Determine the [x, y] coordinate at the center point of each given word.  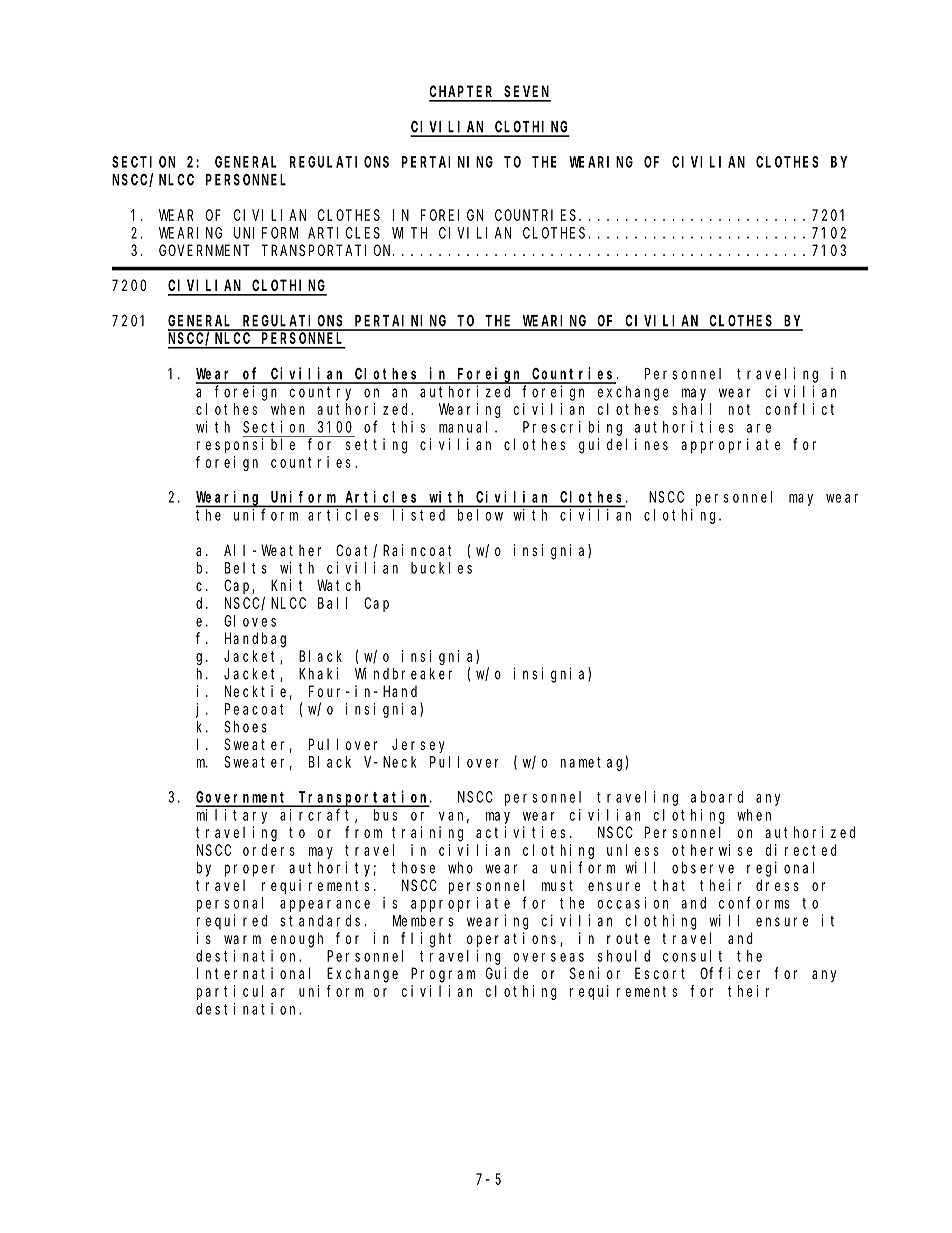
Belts [246, 568]
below [480, 515]
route [628, 938]
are [759, 428]
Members [423, 921]
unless [633, 850]
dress [777, 885]
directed [801, 850]
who [460, 868]
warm [242, 939]
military [232, 816]
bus [385, 815]
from [363, 832]
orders [269, 850]
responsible [246, 445]
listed [419, 515]
